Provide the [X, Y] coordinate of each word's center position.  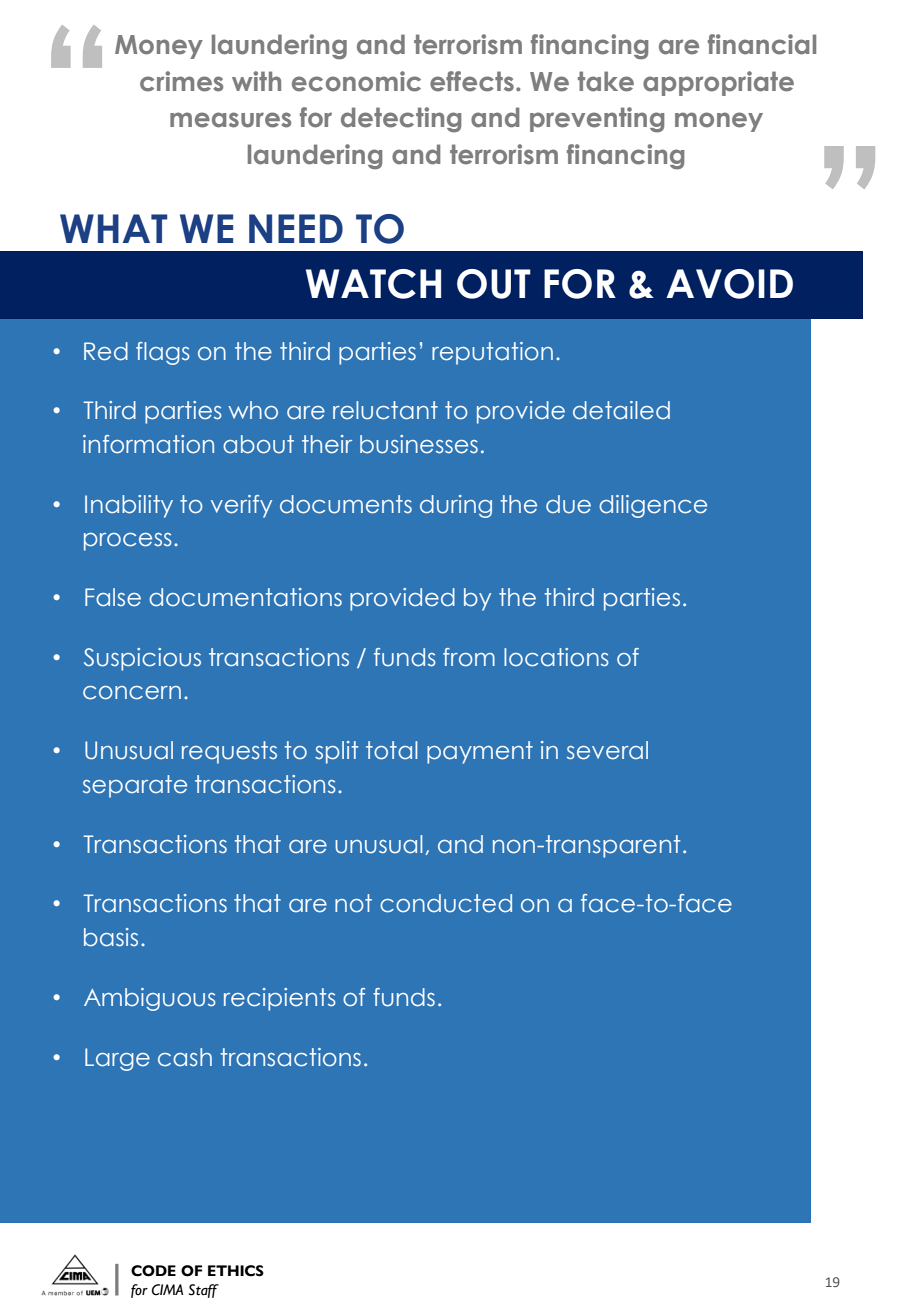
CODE [153, 1271]
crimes [181, 81]
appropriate [718, 83]
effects [472, 81]
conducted [446, 903]
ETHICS [236, 1271]
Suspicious [142, 659]
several [607, 750]
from [469, 657]
